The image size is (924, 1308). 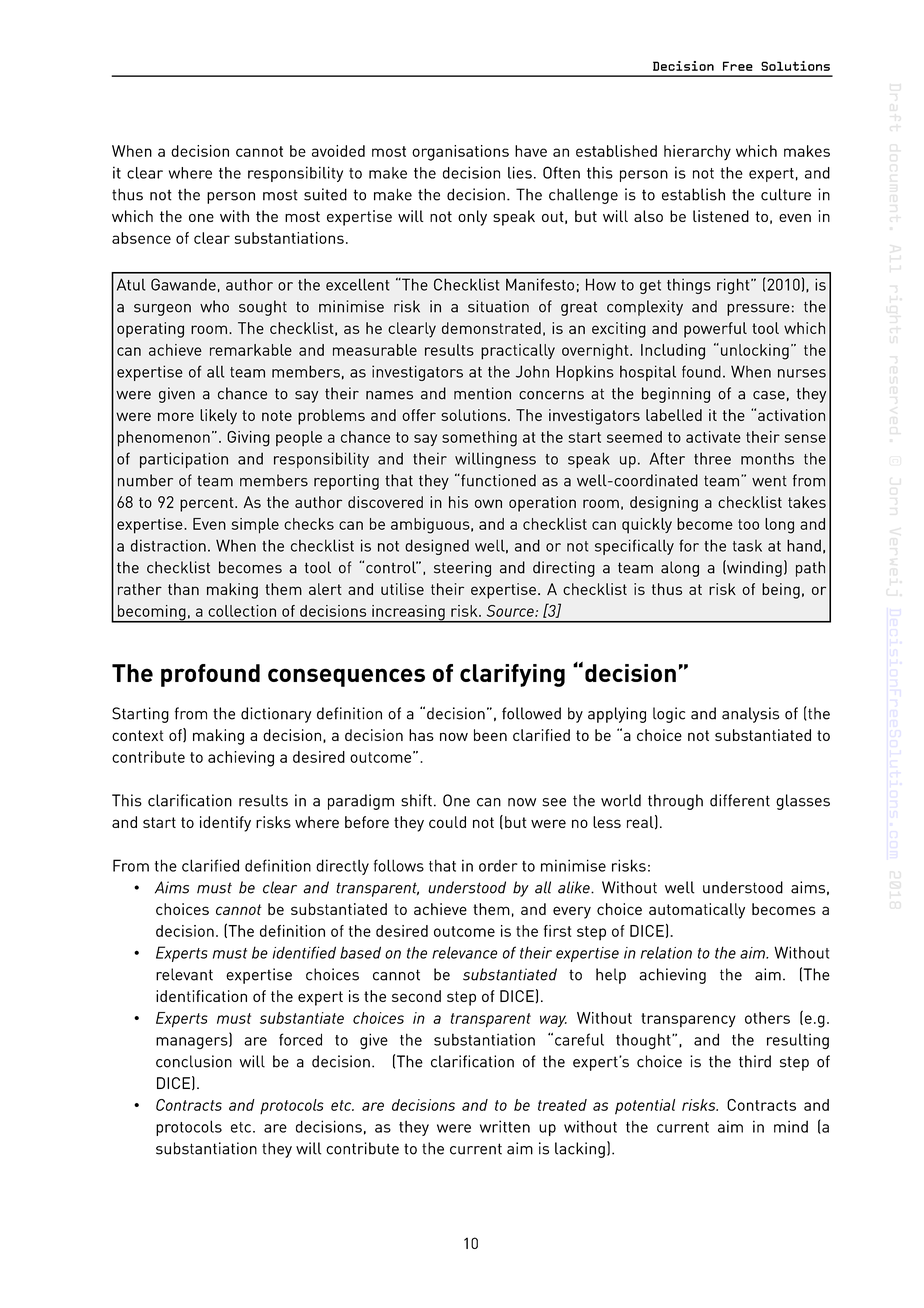 I want to click on conclusion, so click(x=194, y=1061).
